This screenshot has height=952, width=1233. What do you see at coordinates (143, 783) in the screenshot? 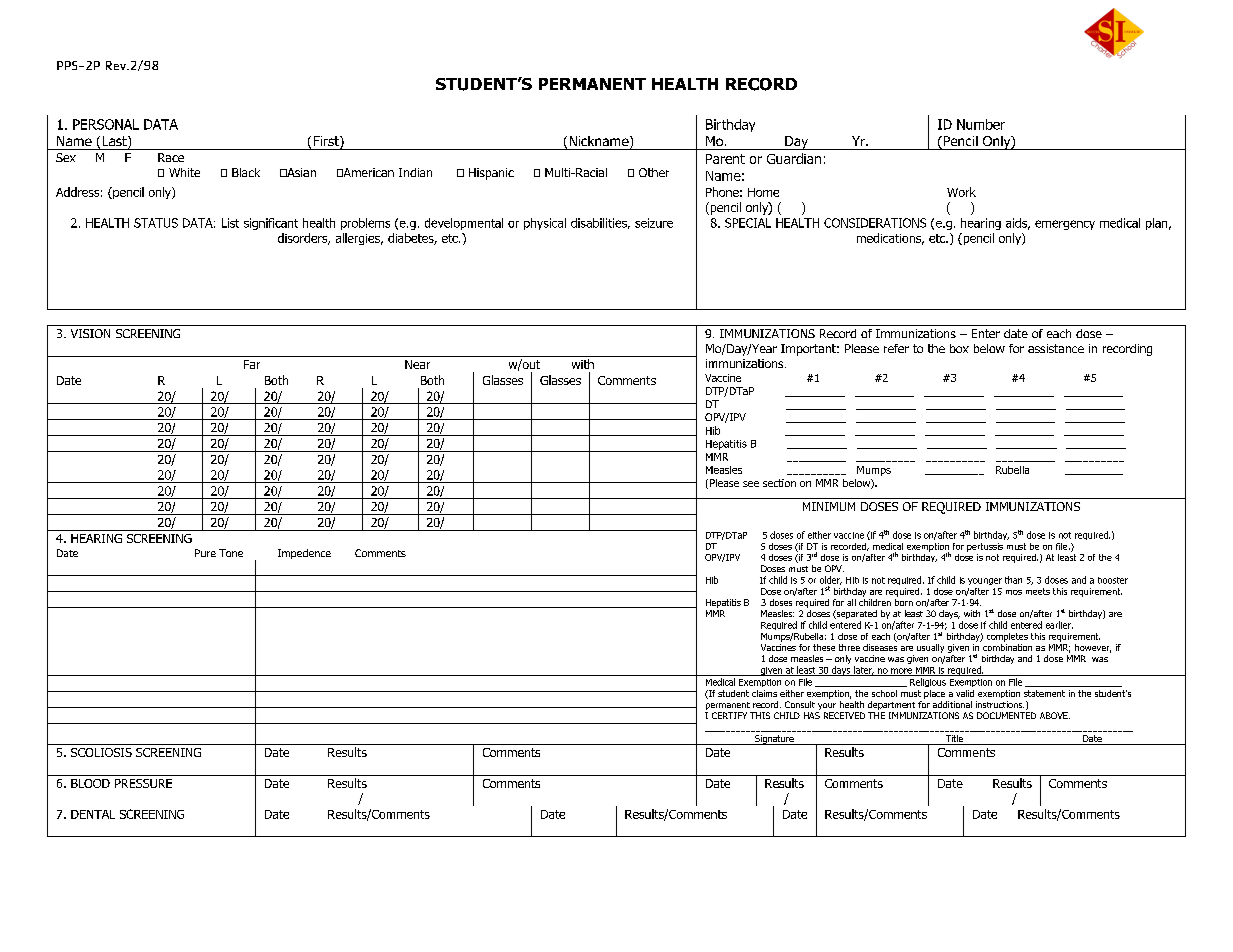
I see `PRESSURE` at bounding box center [143, 783].
